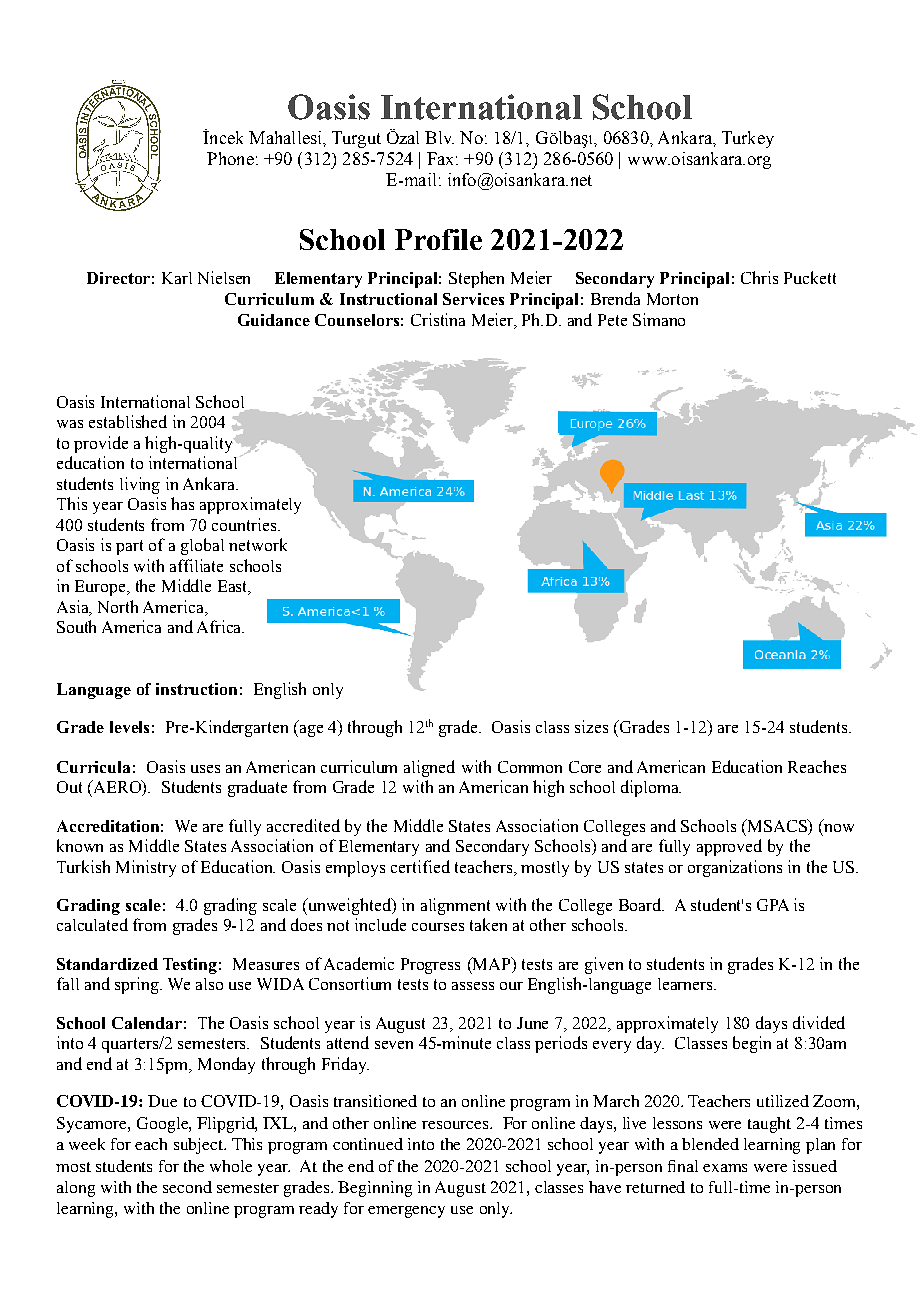 This screenshot has height=1307, width=924. I want to click on Phone, so click(230, 158).
